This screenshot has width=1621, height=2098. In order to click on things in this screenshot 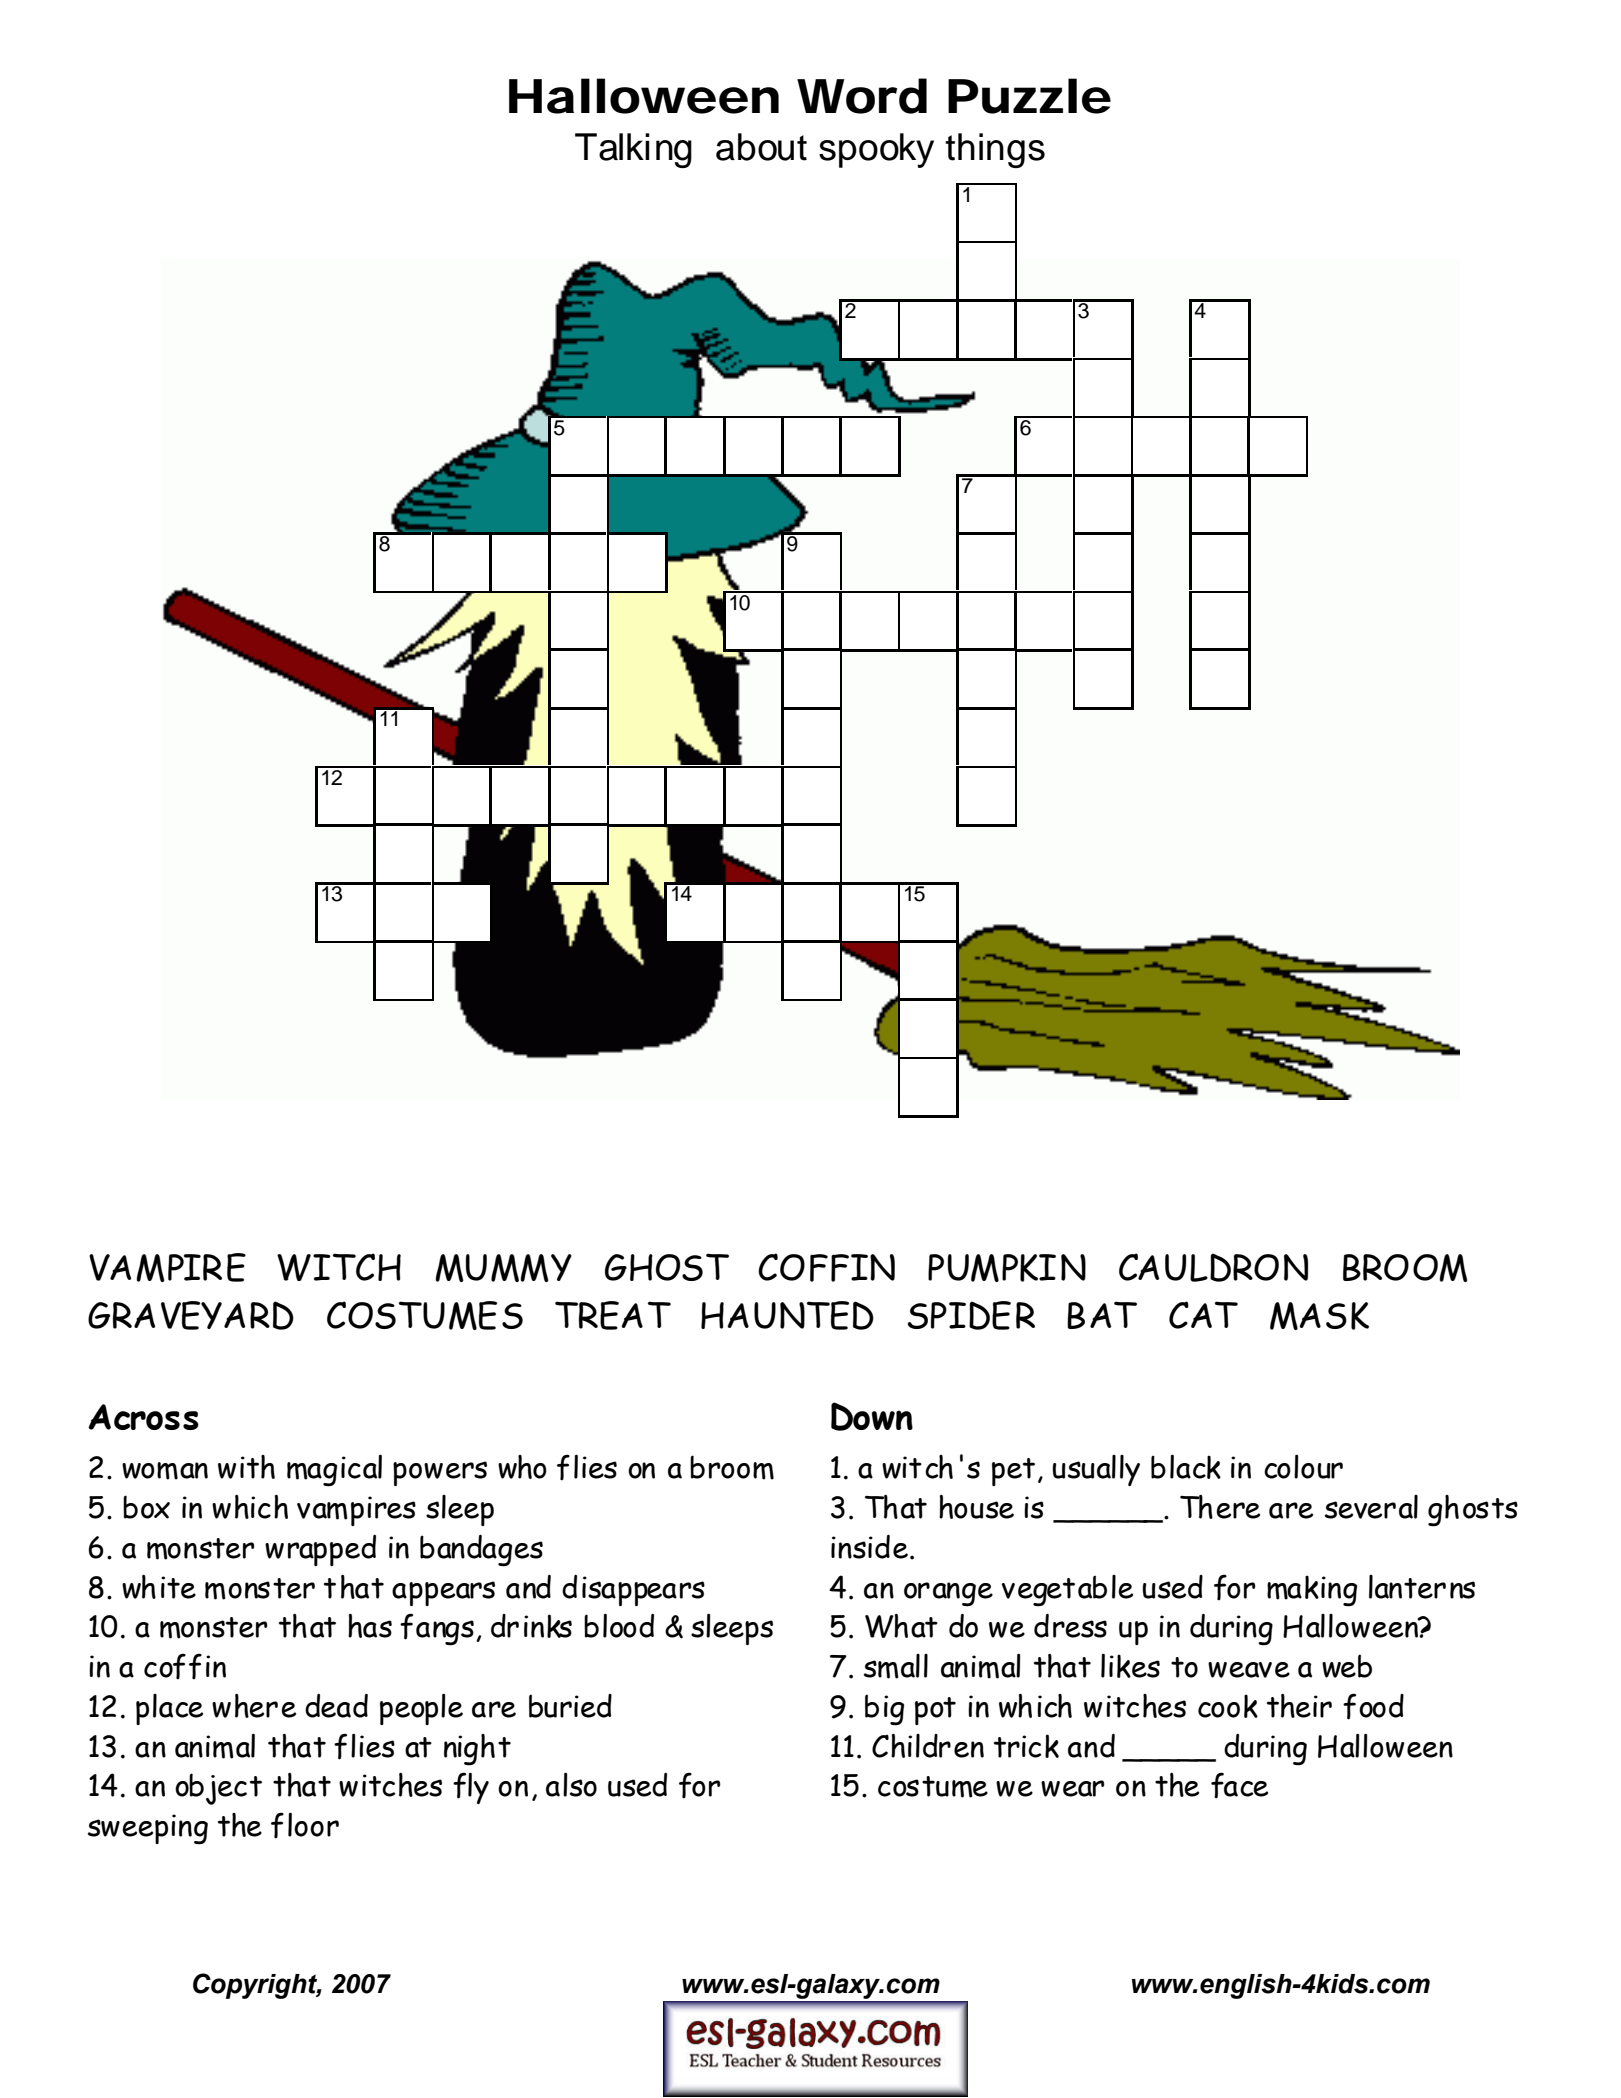, I will do `click(995, 150)`.
